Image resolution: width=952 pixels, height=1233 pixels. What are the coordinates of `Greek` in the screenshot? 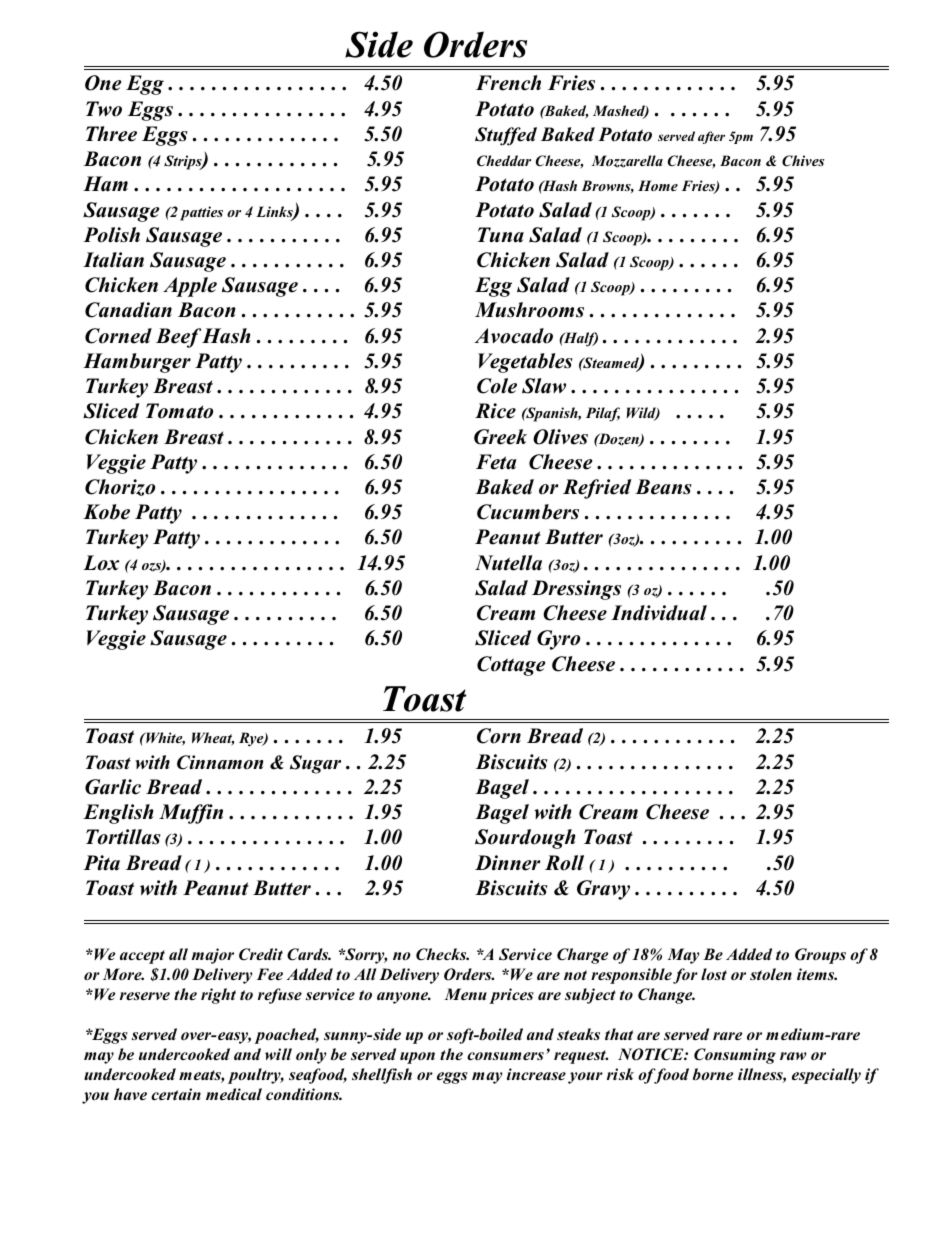 It's located at (500, 437).
